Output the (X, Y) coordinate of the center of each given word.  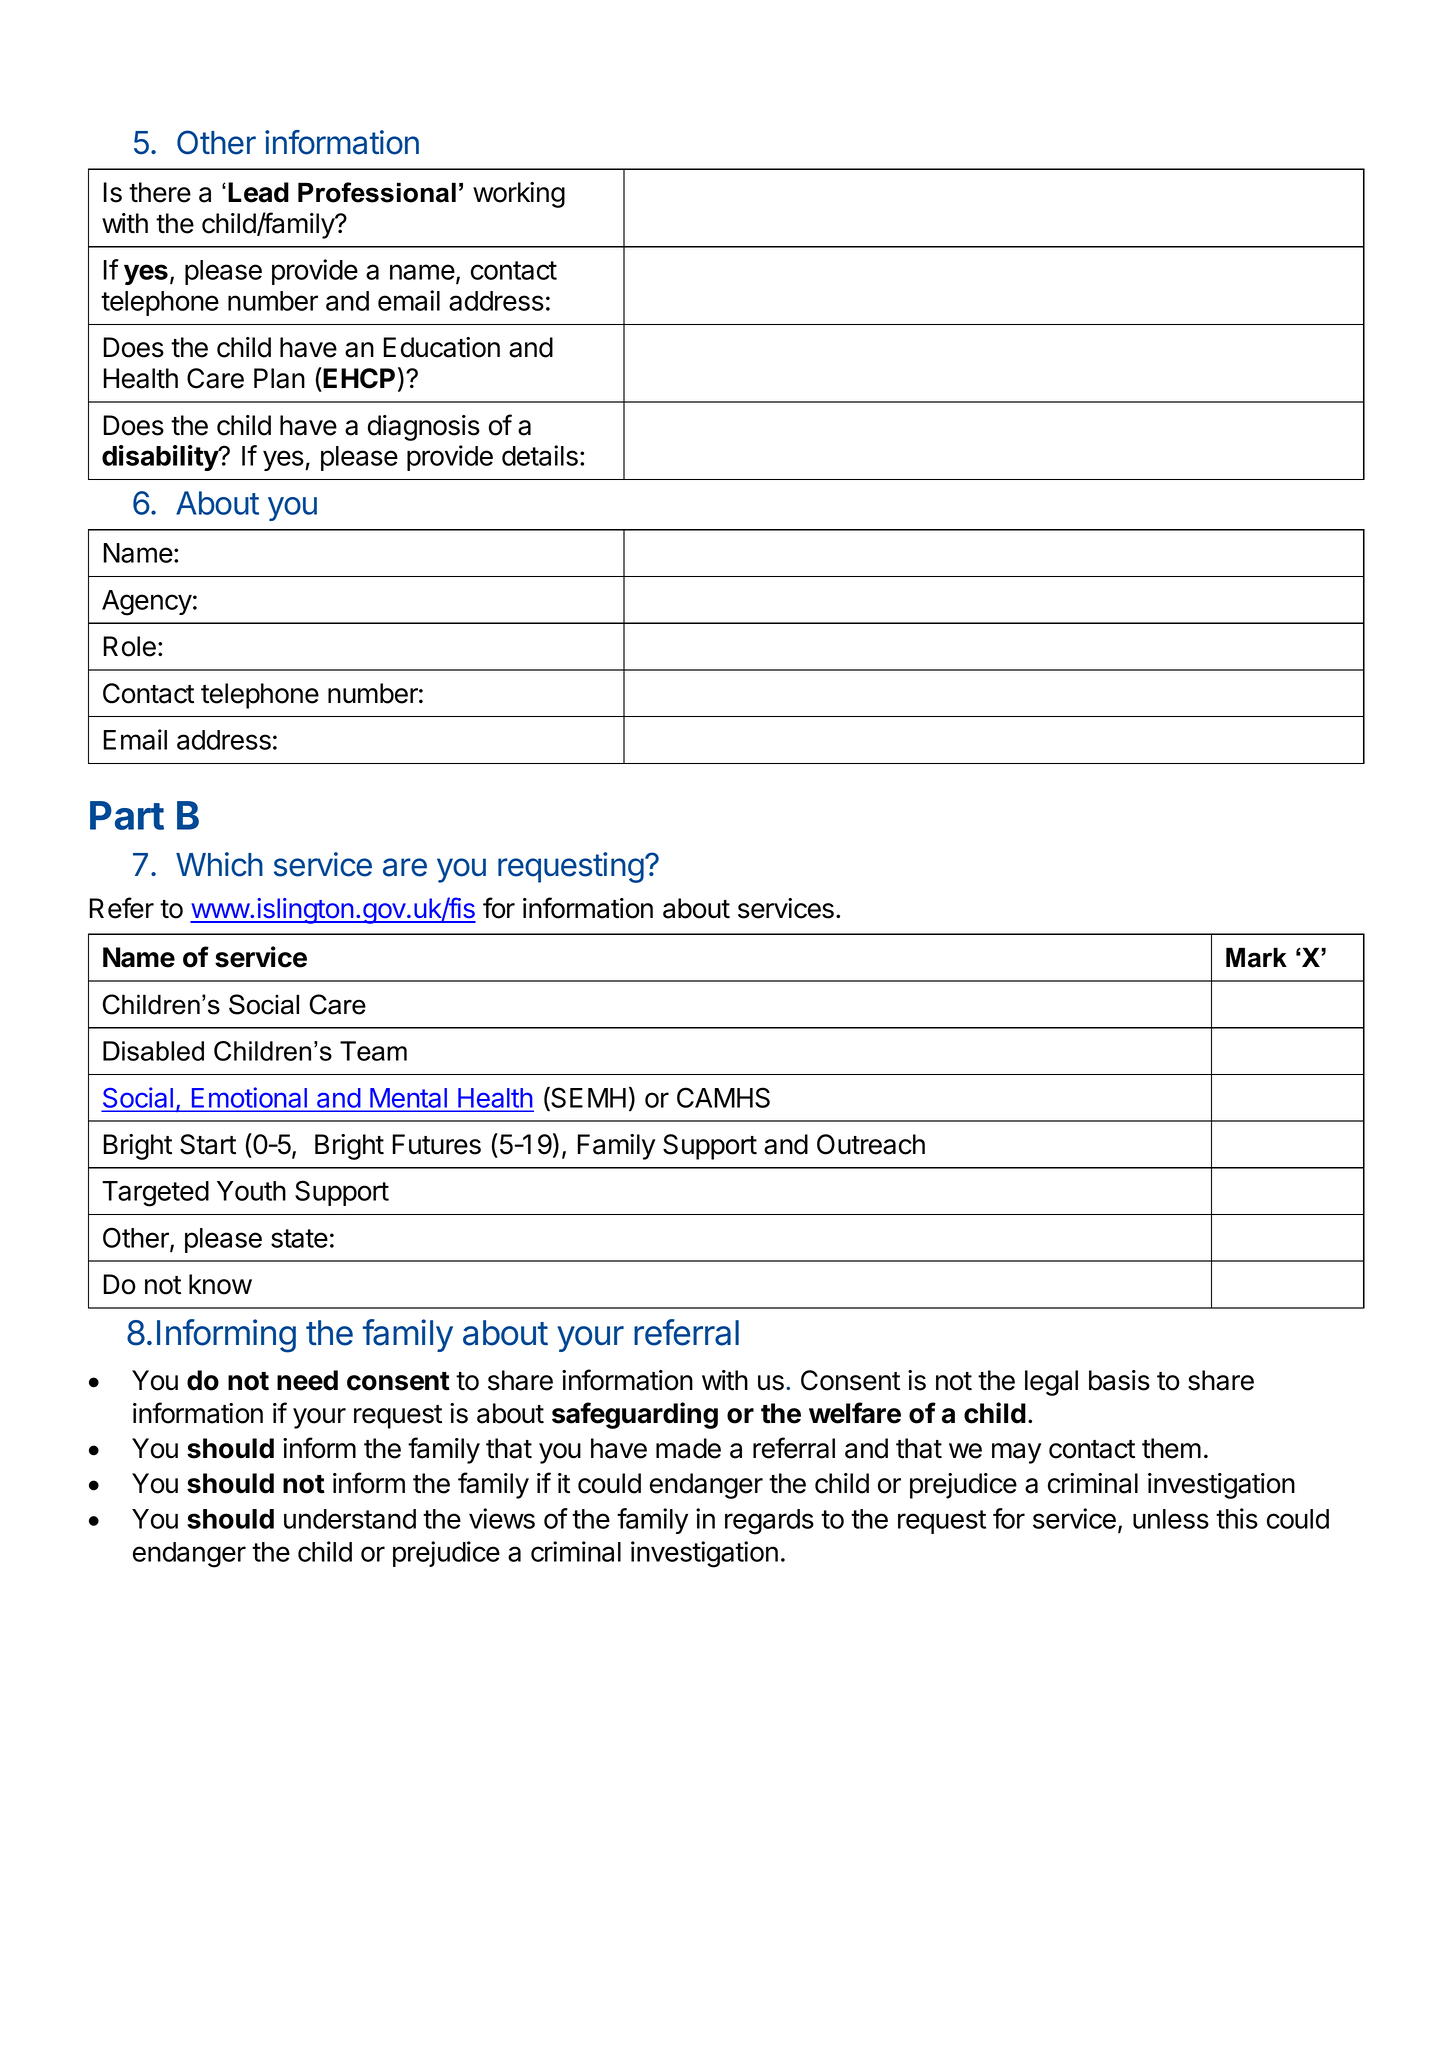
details (540, 455)
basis (1119, 1380)
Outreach (871, 1144)
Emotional (249, 1098)
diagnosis (424, 428)
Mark (1256, 957)
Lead (258, 192)
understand (350, 1519)
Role (130, 646)
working (519, 195)
